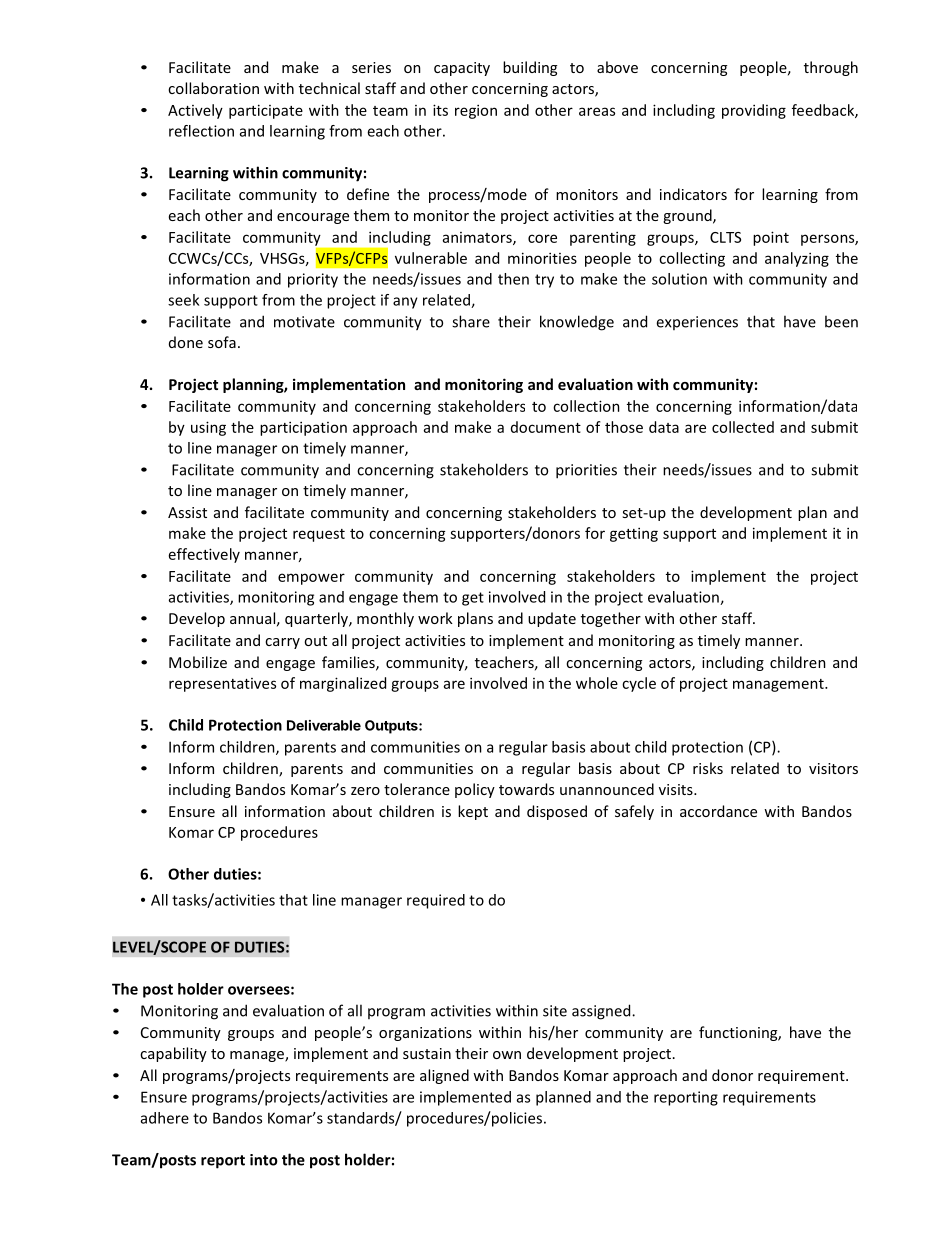 The height and width of the page is (1233, 952). Describe the element at coordinates (697, 323) in the page. I see `experiences` at that location.
